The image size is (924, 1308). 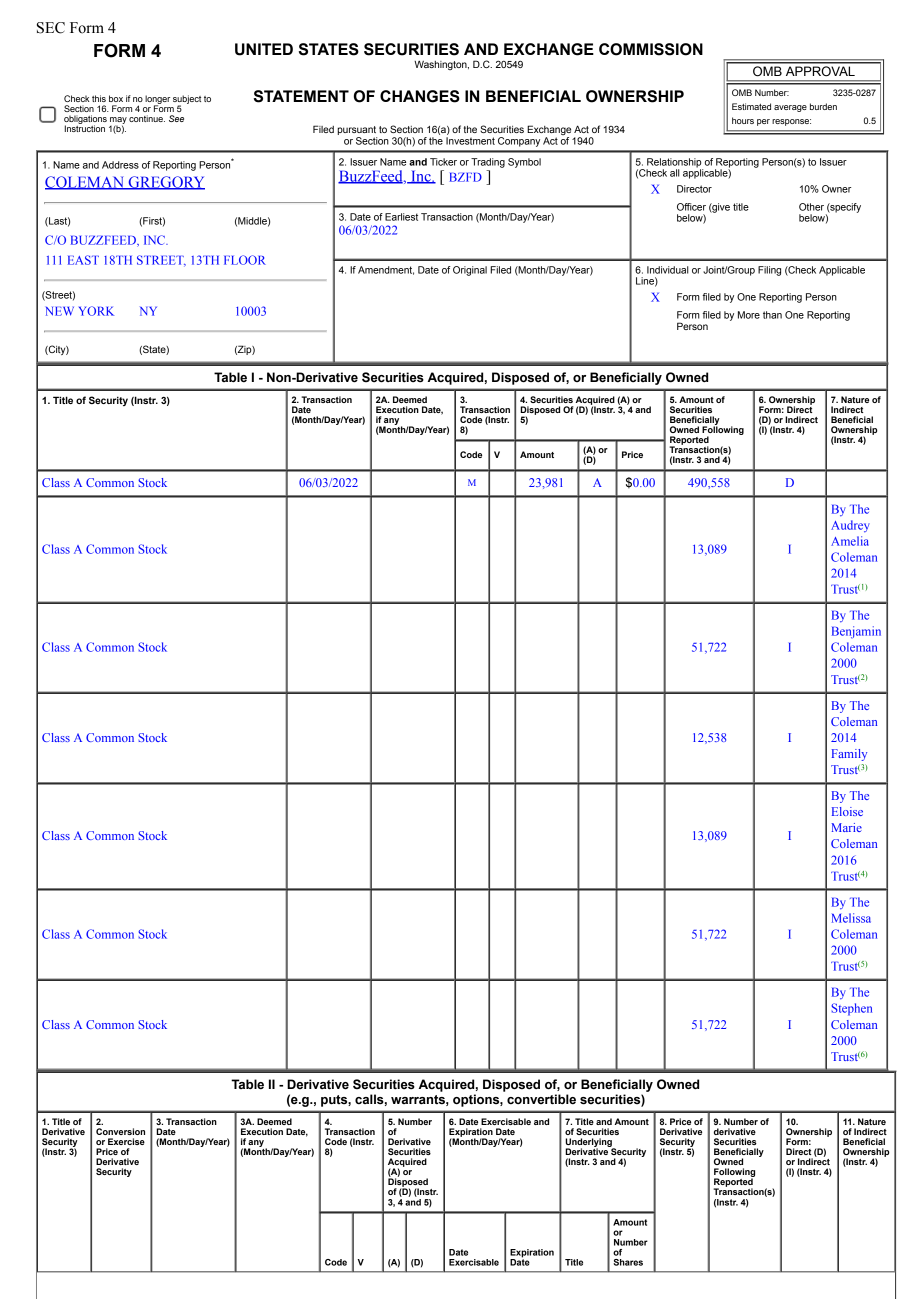 I want to click on Exercise, so click(x=126, y=1141).
